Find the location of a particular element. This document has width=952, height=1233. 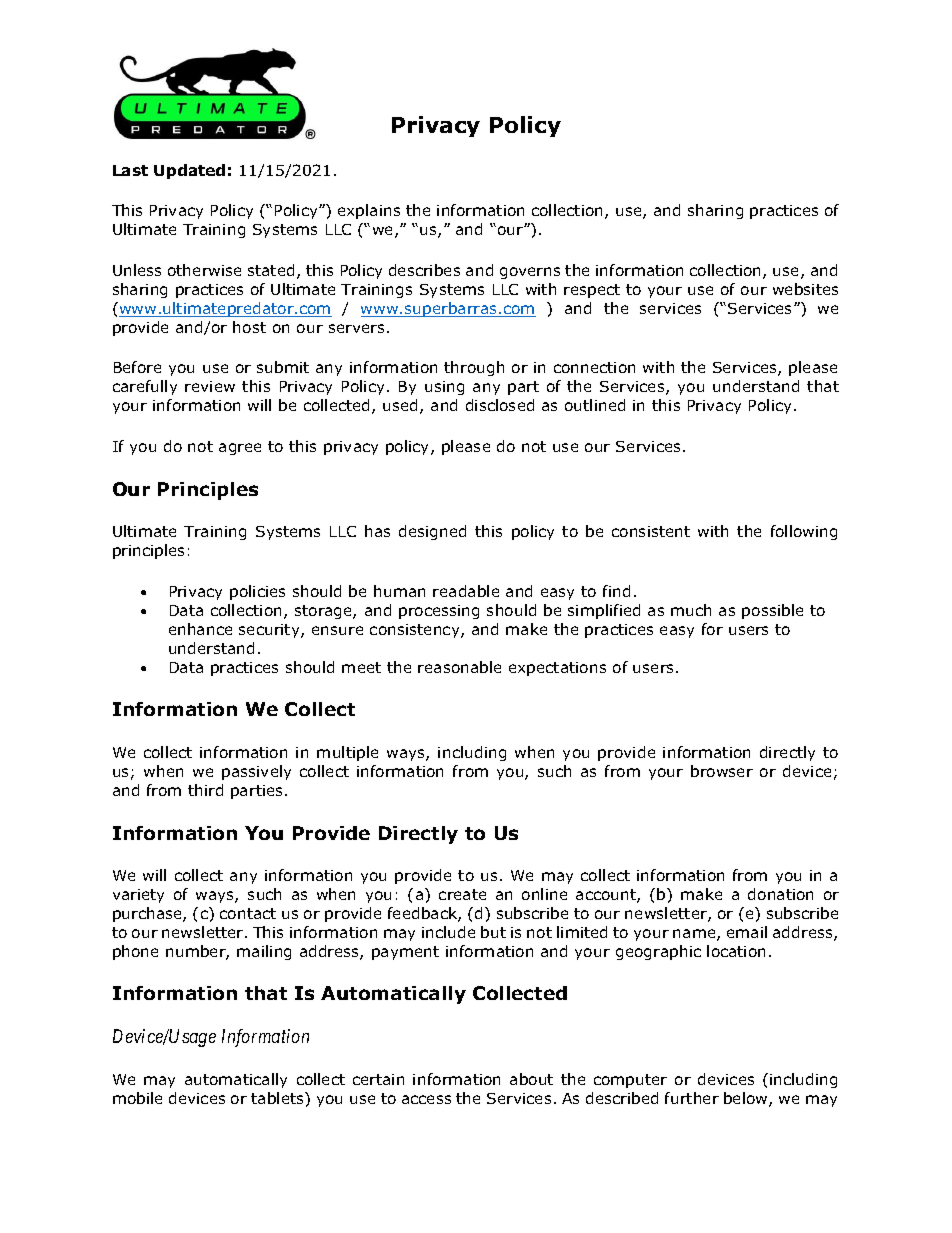

much is located at coordinates (691, 610).
